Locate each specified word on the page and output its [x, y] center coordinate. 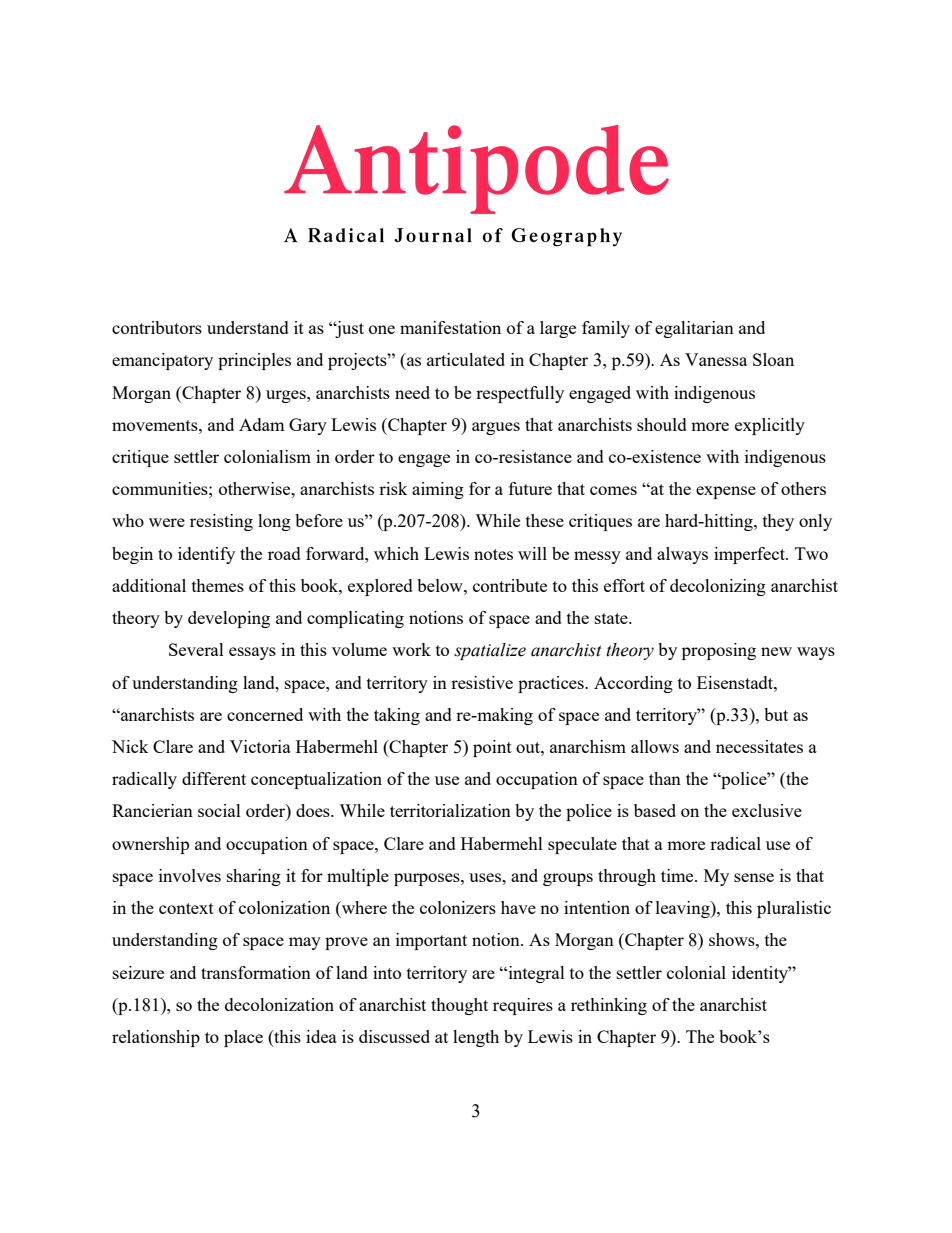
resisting [221, 522]
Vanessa [716, 359]
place [243, 1038]
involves [190, 875]
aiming [438, 490]
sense [754, 877]
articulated [466, 359]
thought [459, 1006]
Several [196, 649]
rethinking [609, 1006]
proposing [719, 651]
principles [254, 361]
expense [726, 492]
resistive [482, 682]
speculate [582, 845]
